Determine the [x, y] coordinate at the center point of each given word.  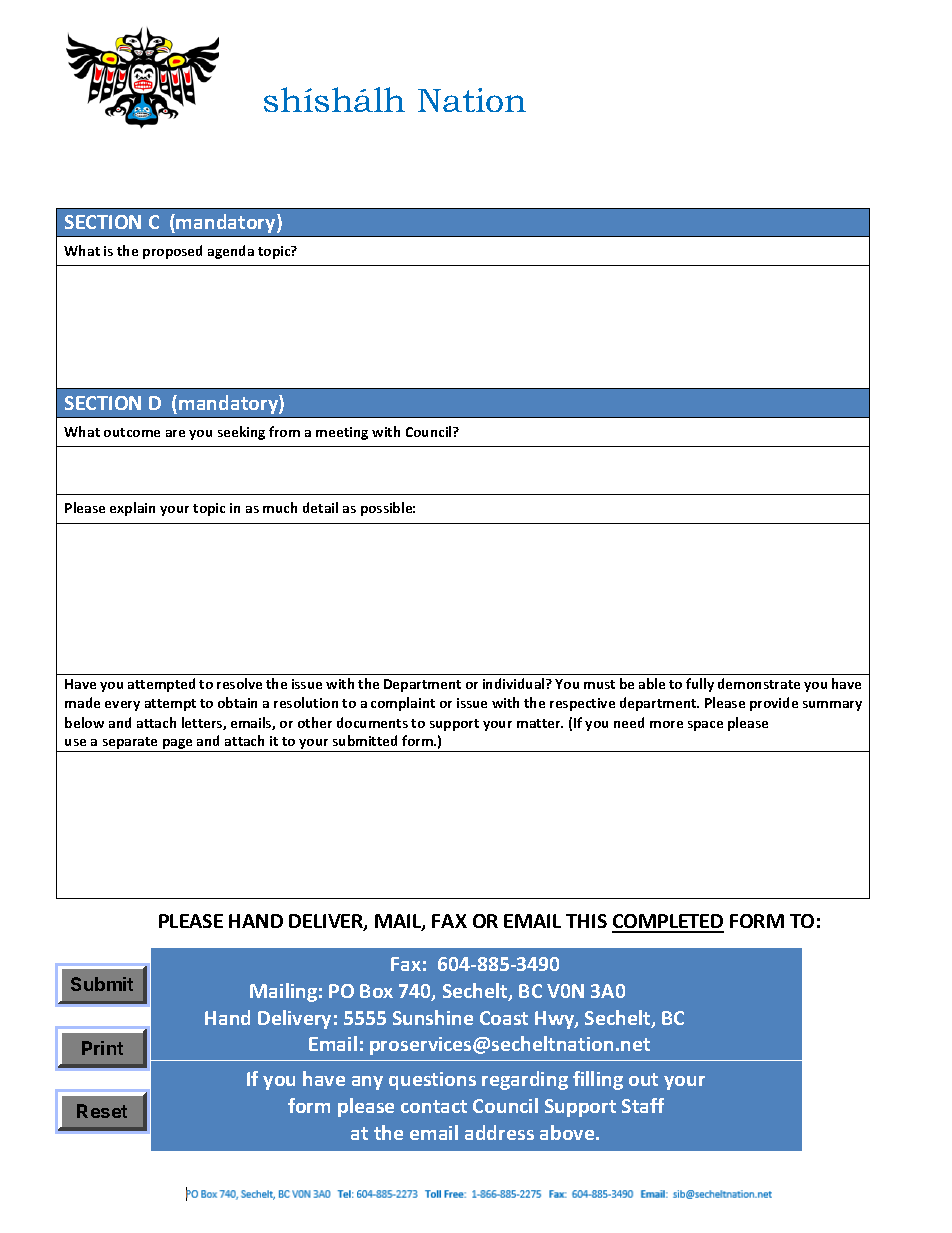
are [175, 433]
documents [372, 722]
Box [376, 991]
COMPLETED [668, 923]
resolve [239, 683]
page [177, 744]
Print [102, 1048]
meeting [342, 433]
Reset [102, 1111]
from [284, 431]
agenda [231, 252]
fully [700, 685]
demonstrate [759, 683]
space [705, 726]
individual [515, 683]
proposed [172, 252]
